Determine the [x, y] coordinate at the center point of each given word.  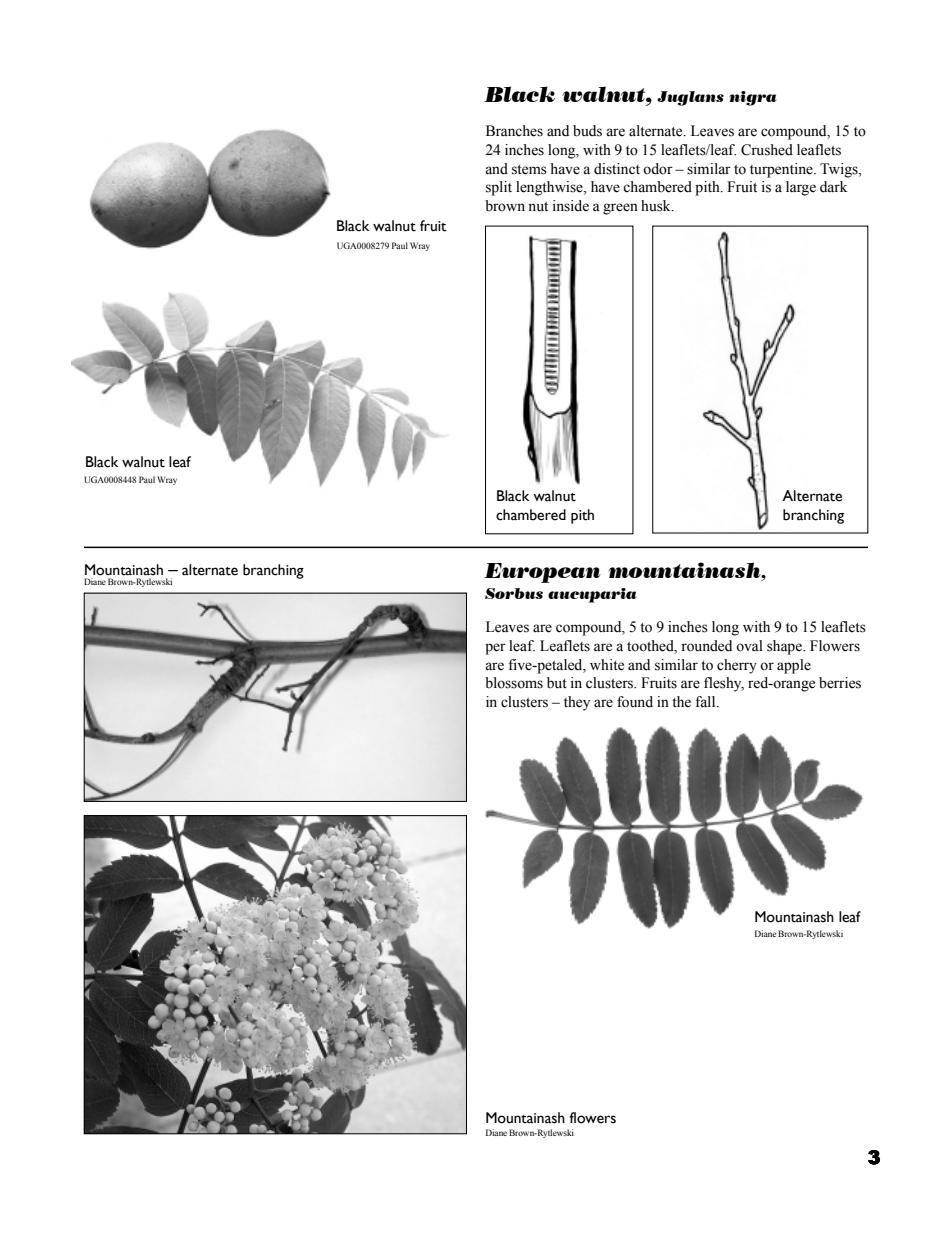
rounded [706, 646]
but [557, 683]
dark [833, 187]
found [635, 702]
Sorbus [514, 593]
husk [657, 206]
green [620, 209]
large [801, 188]
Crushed [767, 150]
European [542, 573]
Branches [514, 131]
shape [785, 647]
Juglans [690, 98]
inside [571, 206]
